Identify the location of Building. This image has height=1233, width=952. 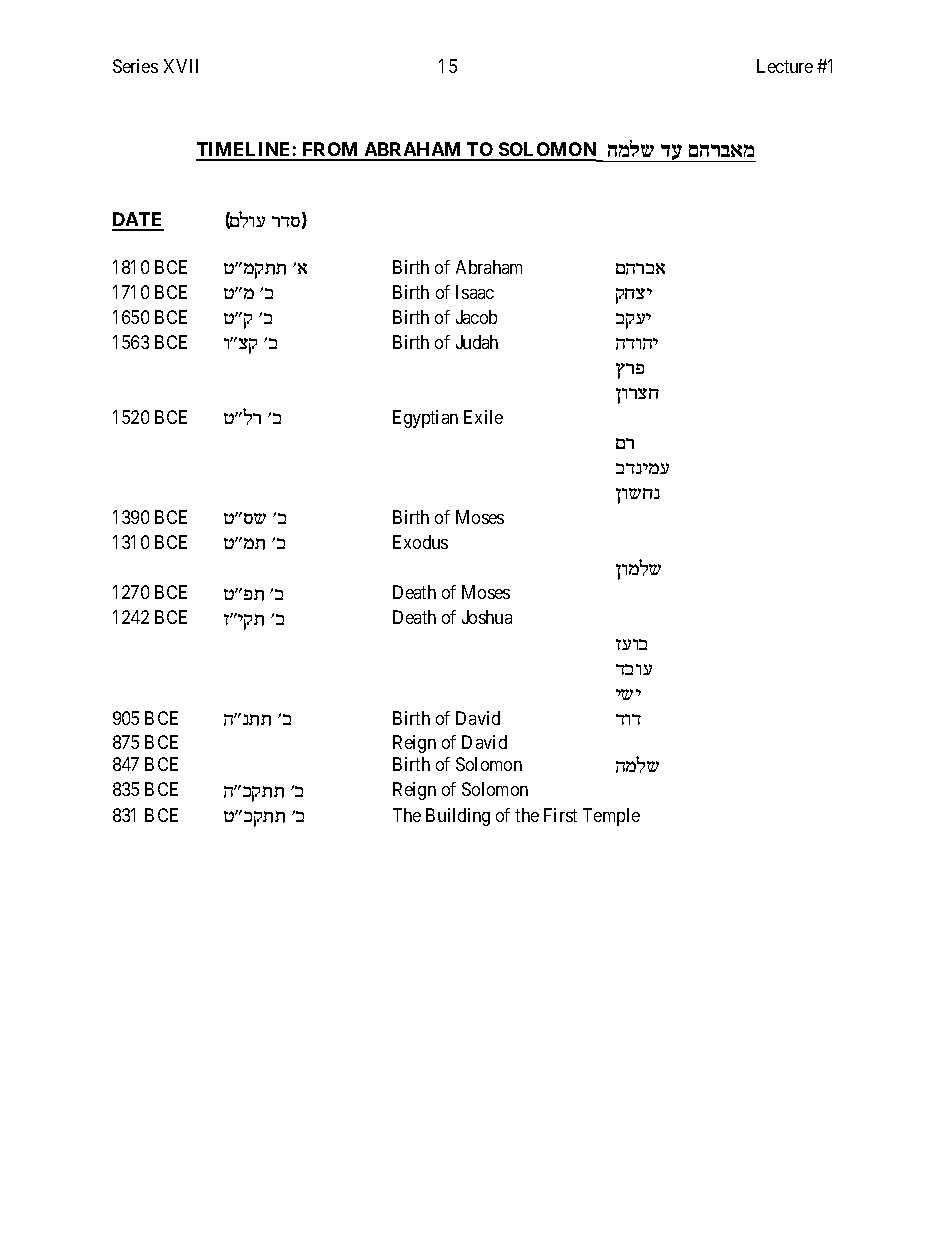
(458, 817).
